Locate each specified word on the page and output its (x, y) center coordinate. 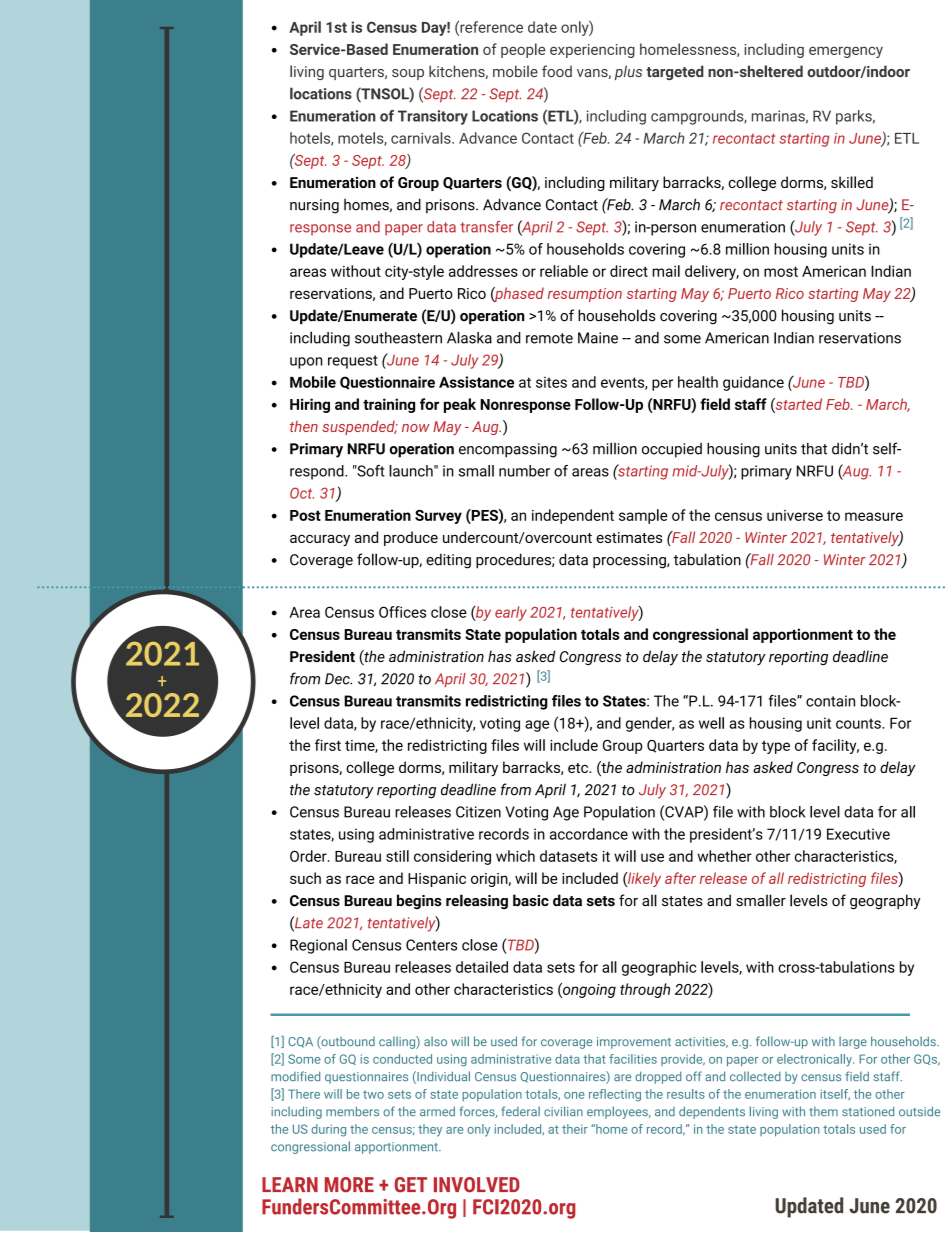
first (328, 745)
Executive (858, 834)
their (575, 1129)
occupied (672, 450)
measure (874, 516)
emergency (846, 52)
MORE (349, 1185)
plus (628, 72)
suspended (360, 427)
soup (408, 74)
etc (579, 768)
